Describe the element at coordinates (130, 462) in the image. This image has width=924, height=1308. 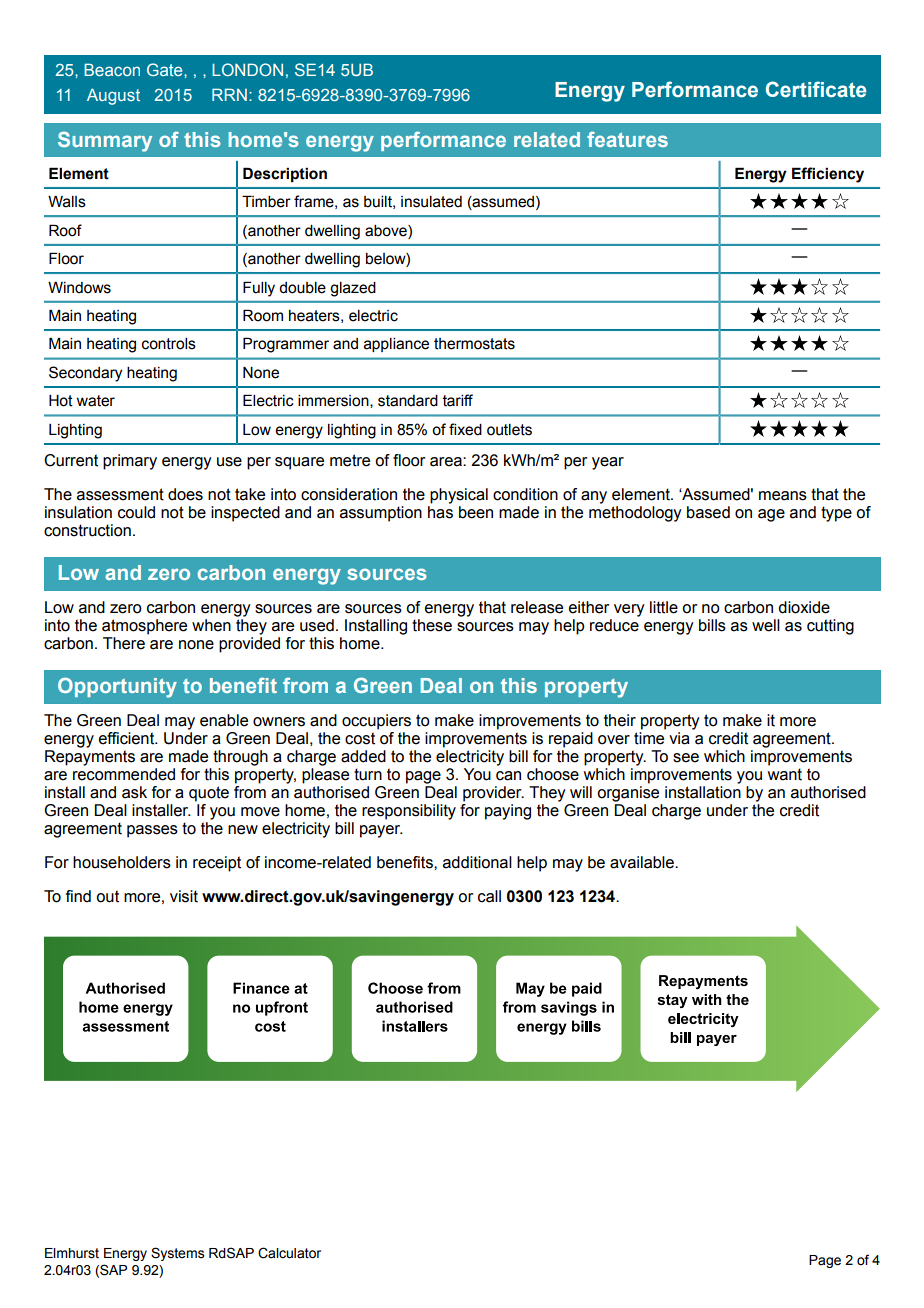
I see `primary` at that location.
